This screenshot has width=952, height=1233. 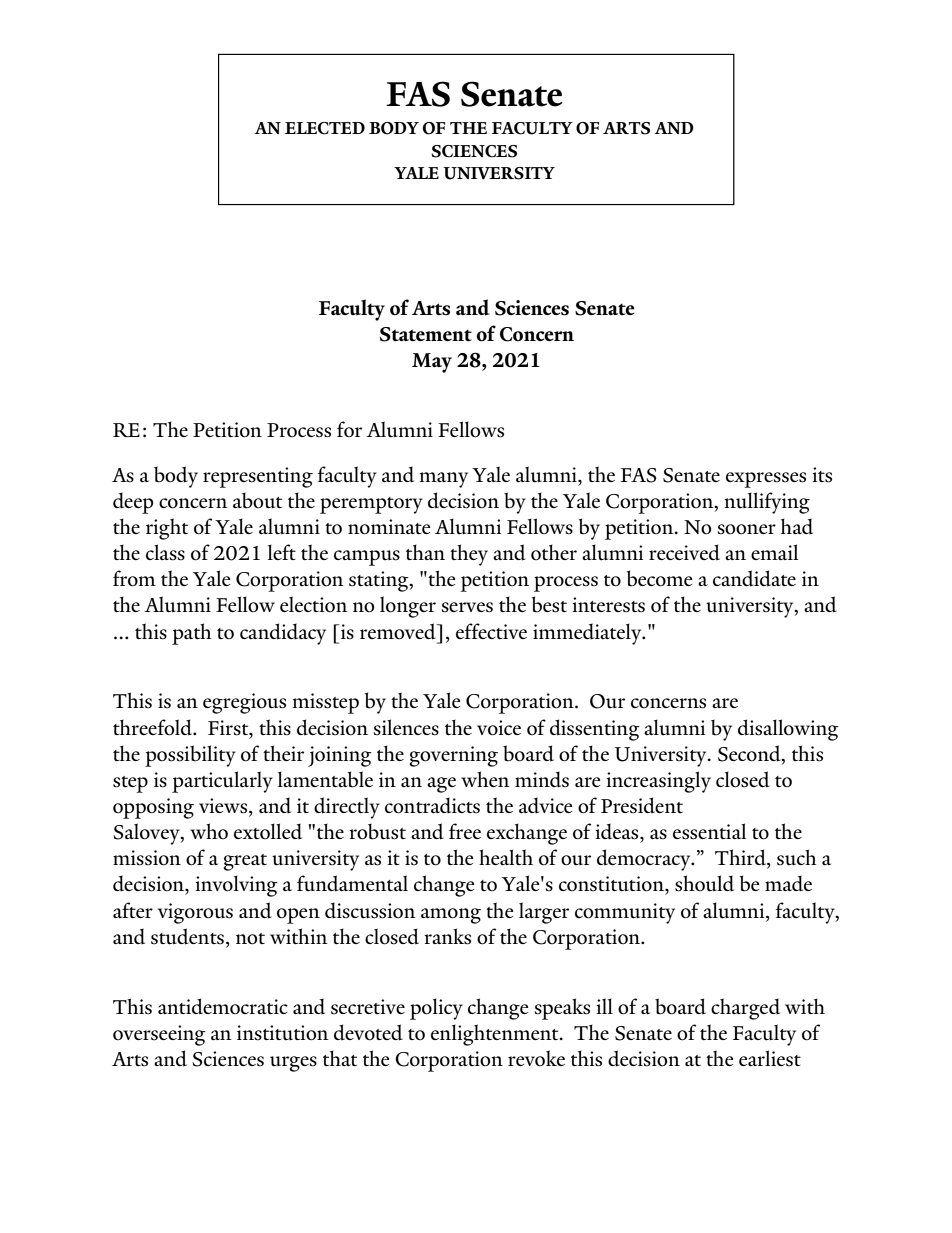 I want to click on antidemocratic, so click(x=223, y=1006).
